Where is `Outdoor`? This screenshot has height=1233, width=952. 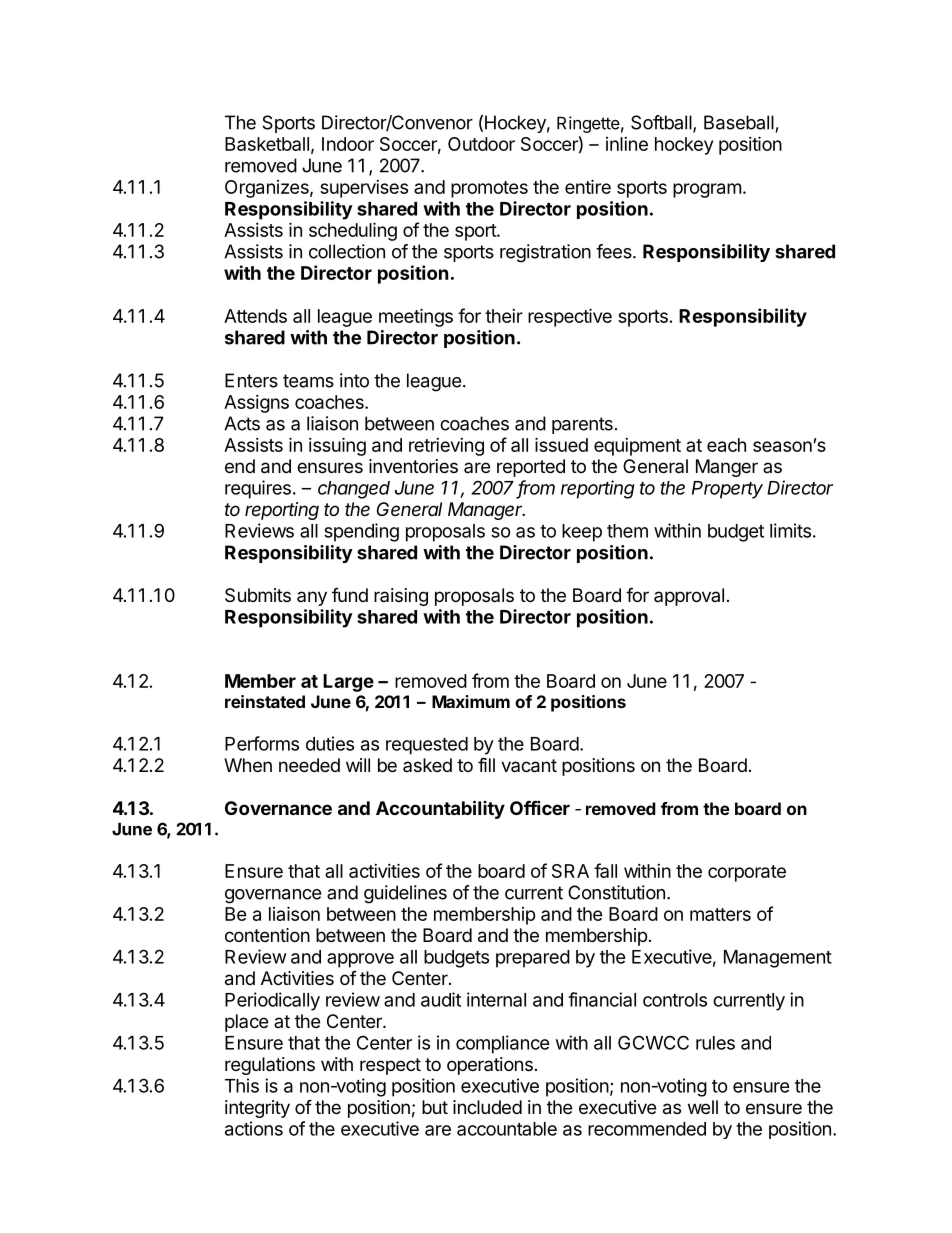 Outdoor is located at coordinates (481, 144).
